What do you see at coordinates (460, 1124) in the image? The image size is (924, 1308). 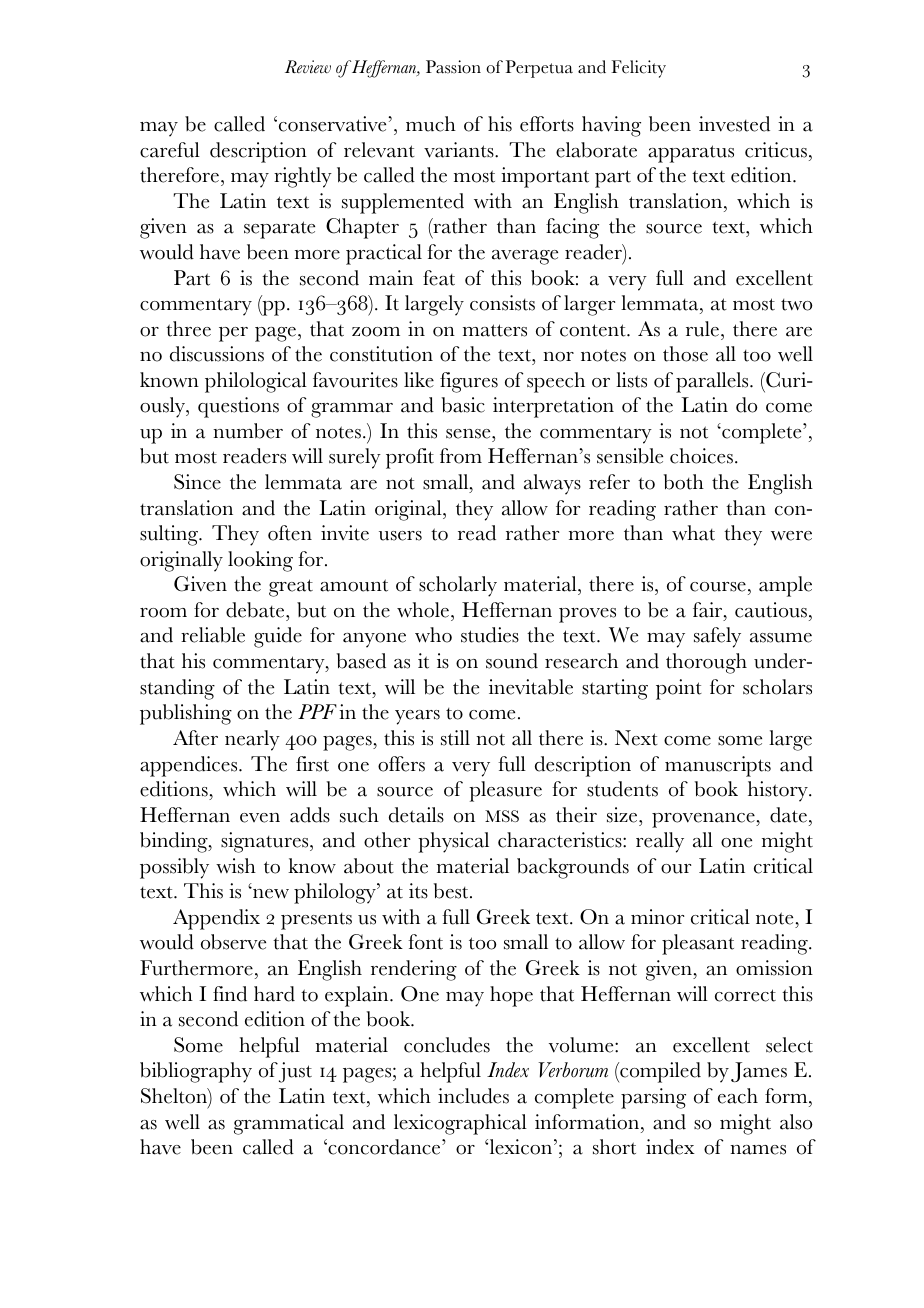 I see `lexicographical` at bounding box center [460, 1124].
